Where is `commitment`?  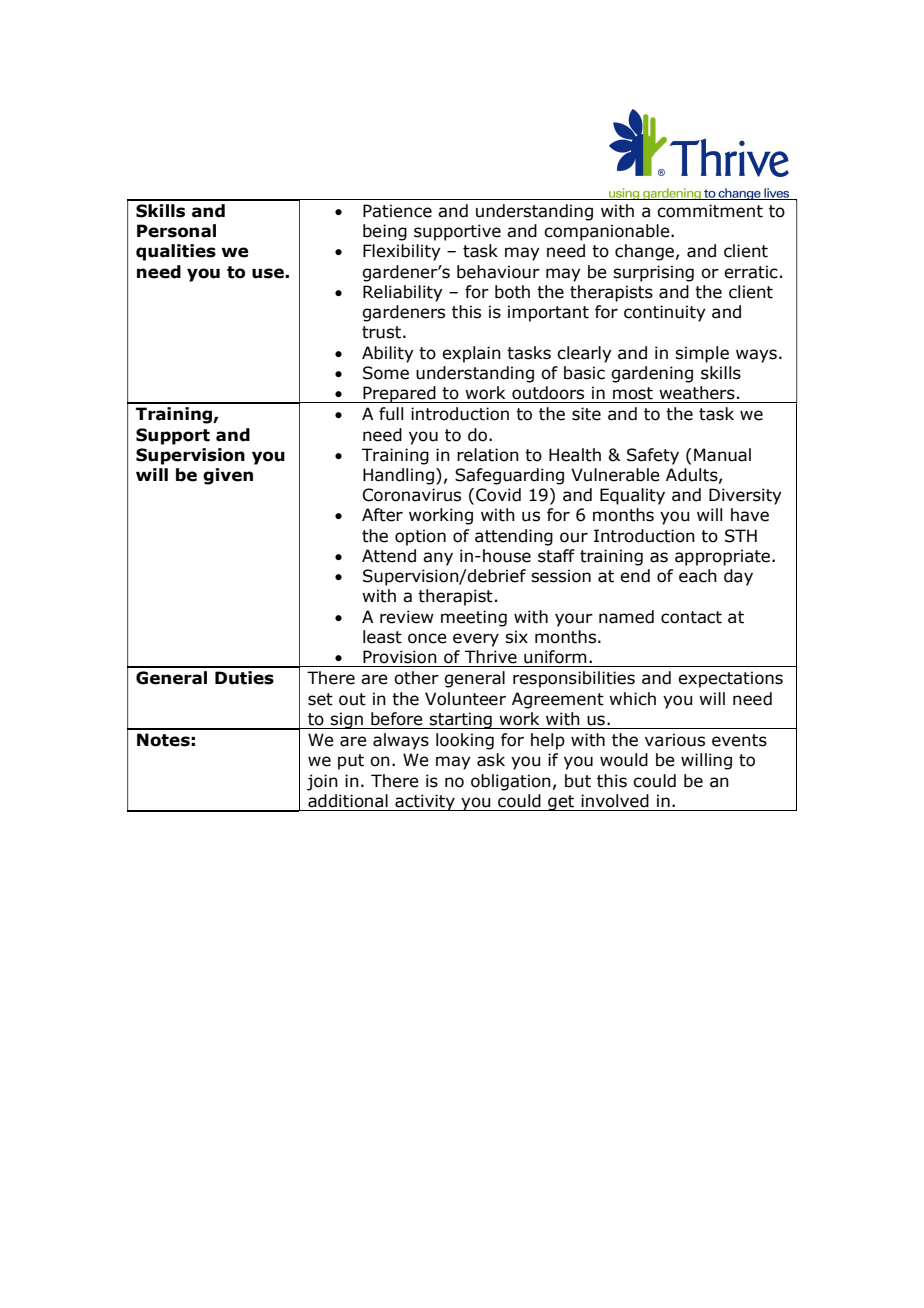
commitment is located at coordinates (710, 211).
